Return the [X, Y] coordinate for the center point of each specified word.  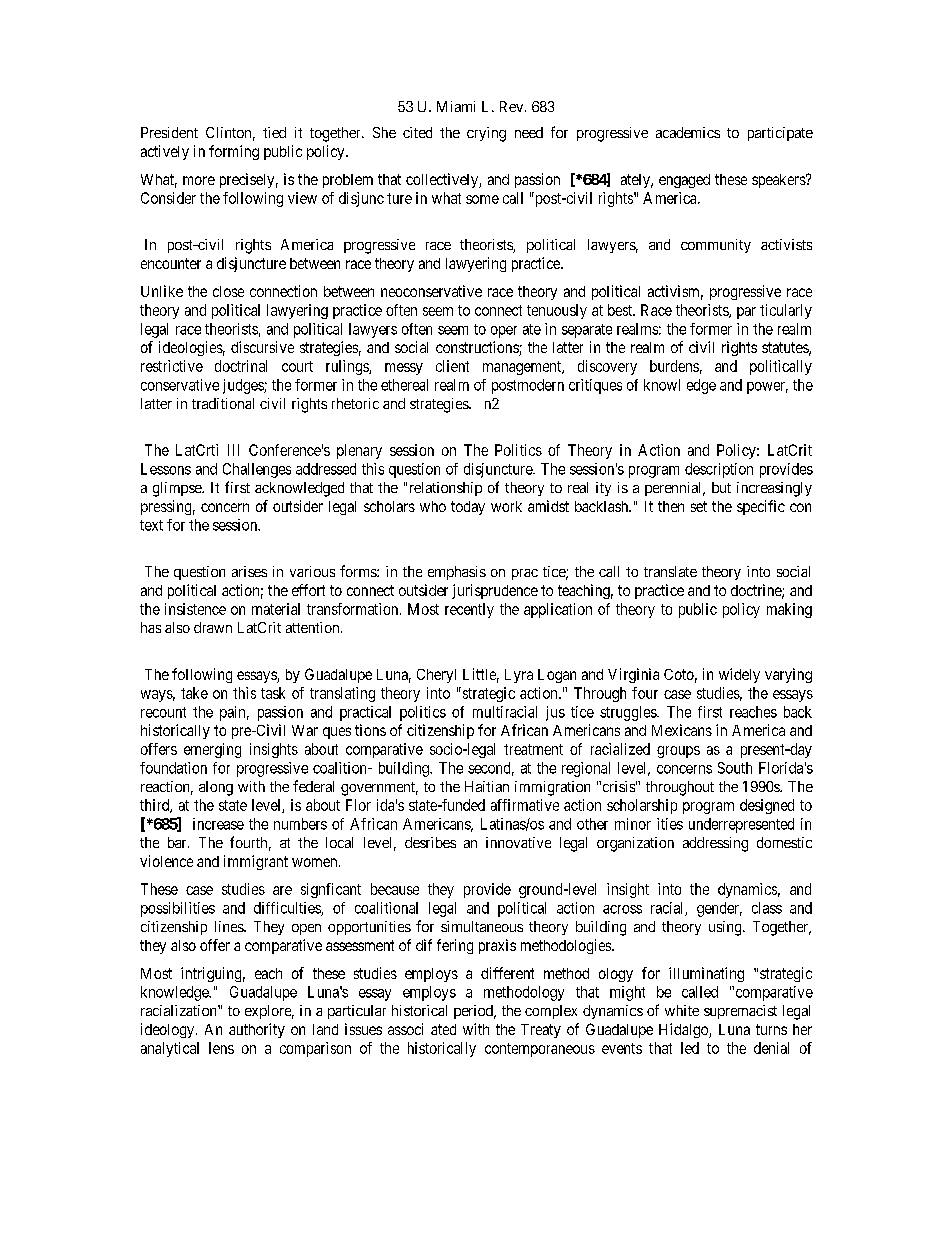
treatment [533, 749]
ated [443, 1029]
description [719, 470]
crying [486, 134]
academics [688, 132]
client [452, 366]
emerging [212, 750]
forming [234, 152]
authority [257, 1030]
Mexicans [682, 730]
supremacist [740, 1012]
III [233, 450]
